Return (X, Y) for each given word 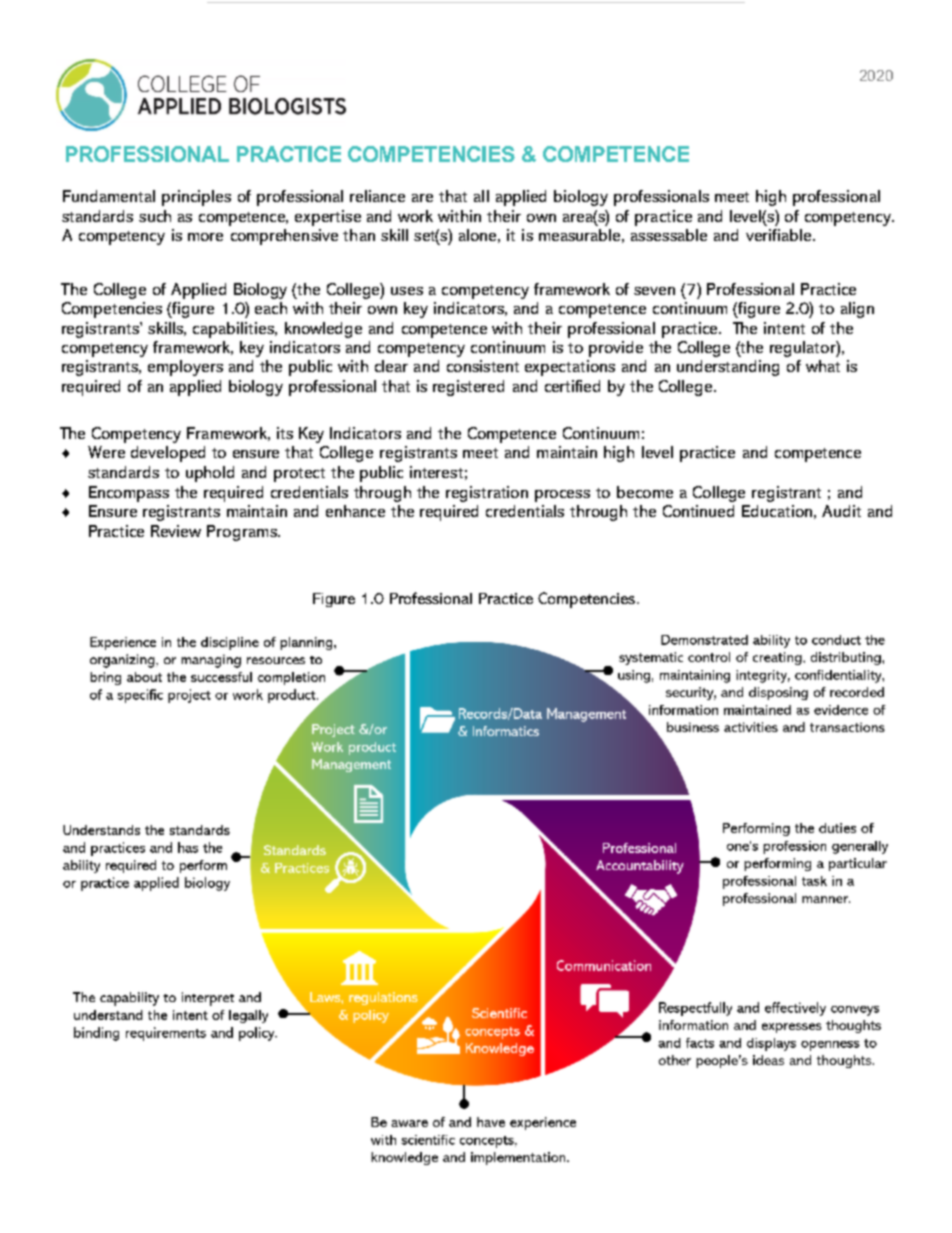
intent (784, 328)
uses (407, 291)
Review (176, 531)
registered (468, 388)
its (285, 433)
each (271, 308)
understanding (728, 368)
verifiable (780, 235)
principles (196, 198)
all (481, 196)
